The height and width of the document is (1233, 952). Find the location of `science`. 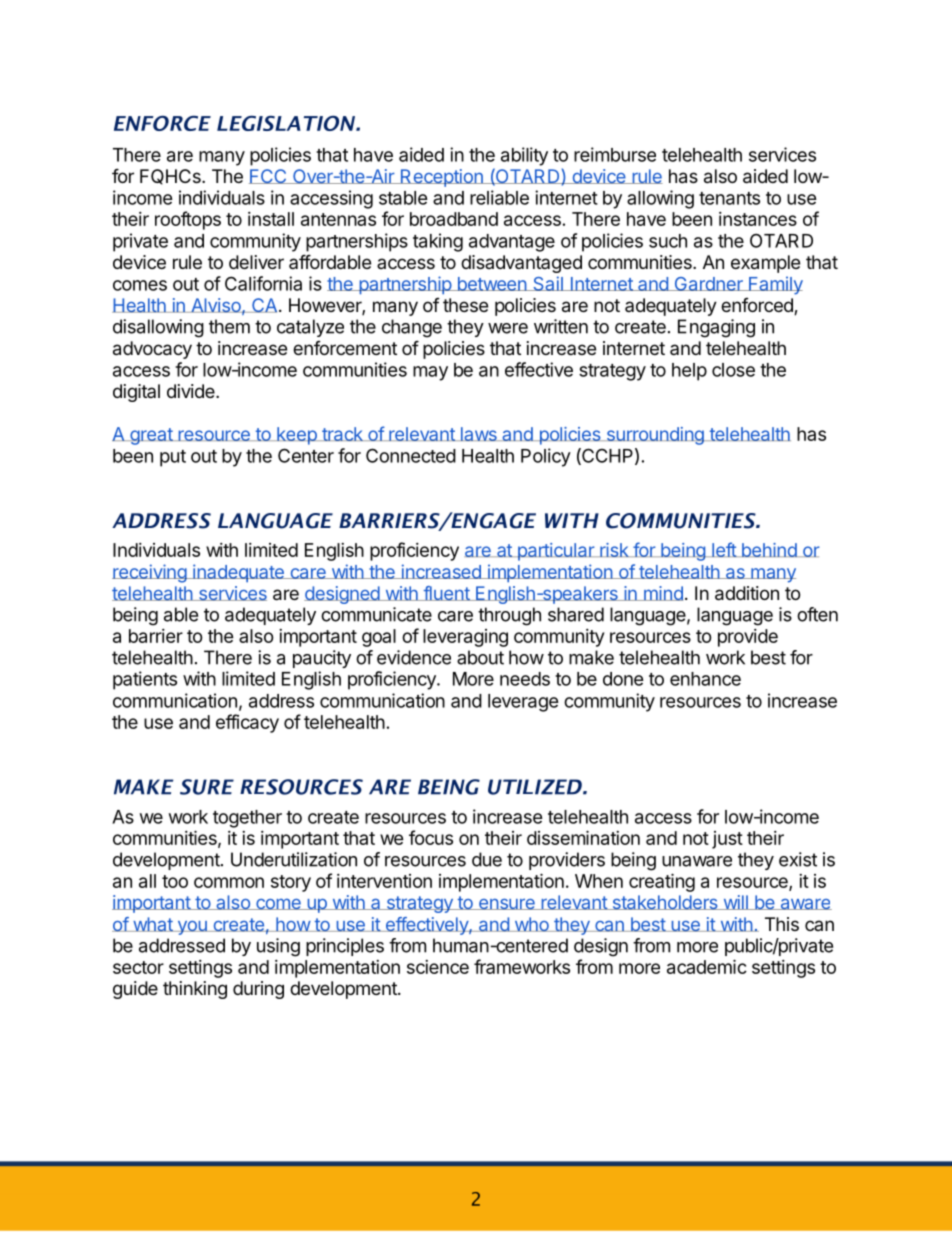

science is located at coordinates (438, 967).
